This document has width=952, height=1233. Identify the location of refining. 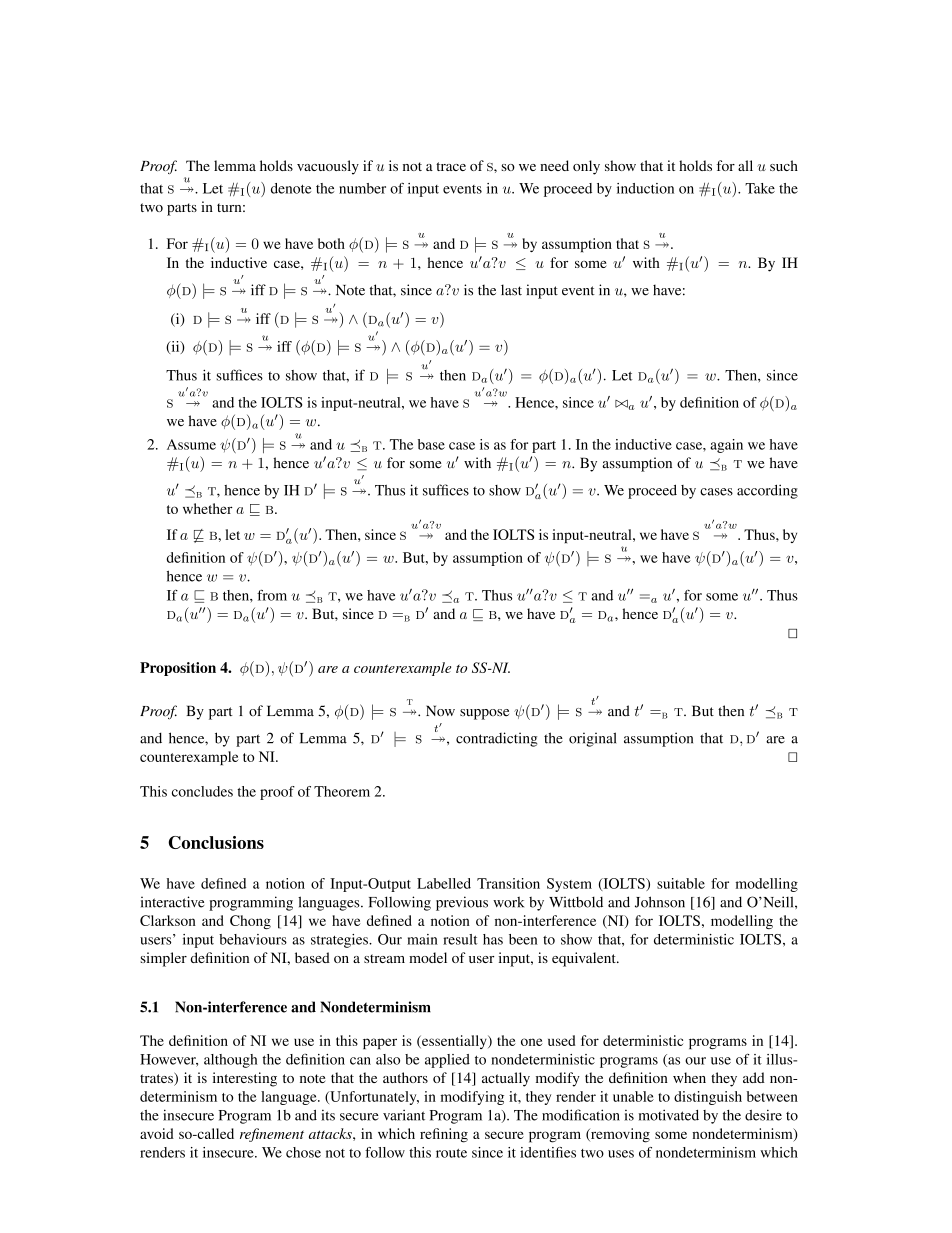
(444, 1135).
